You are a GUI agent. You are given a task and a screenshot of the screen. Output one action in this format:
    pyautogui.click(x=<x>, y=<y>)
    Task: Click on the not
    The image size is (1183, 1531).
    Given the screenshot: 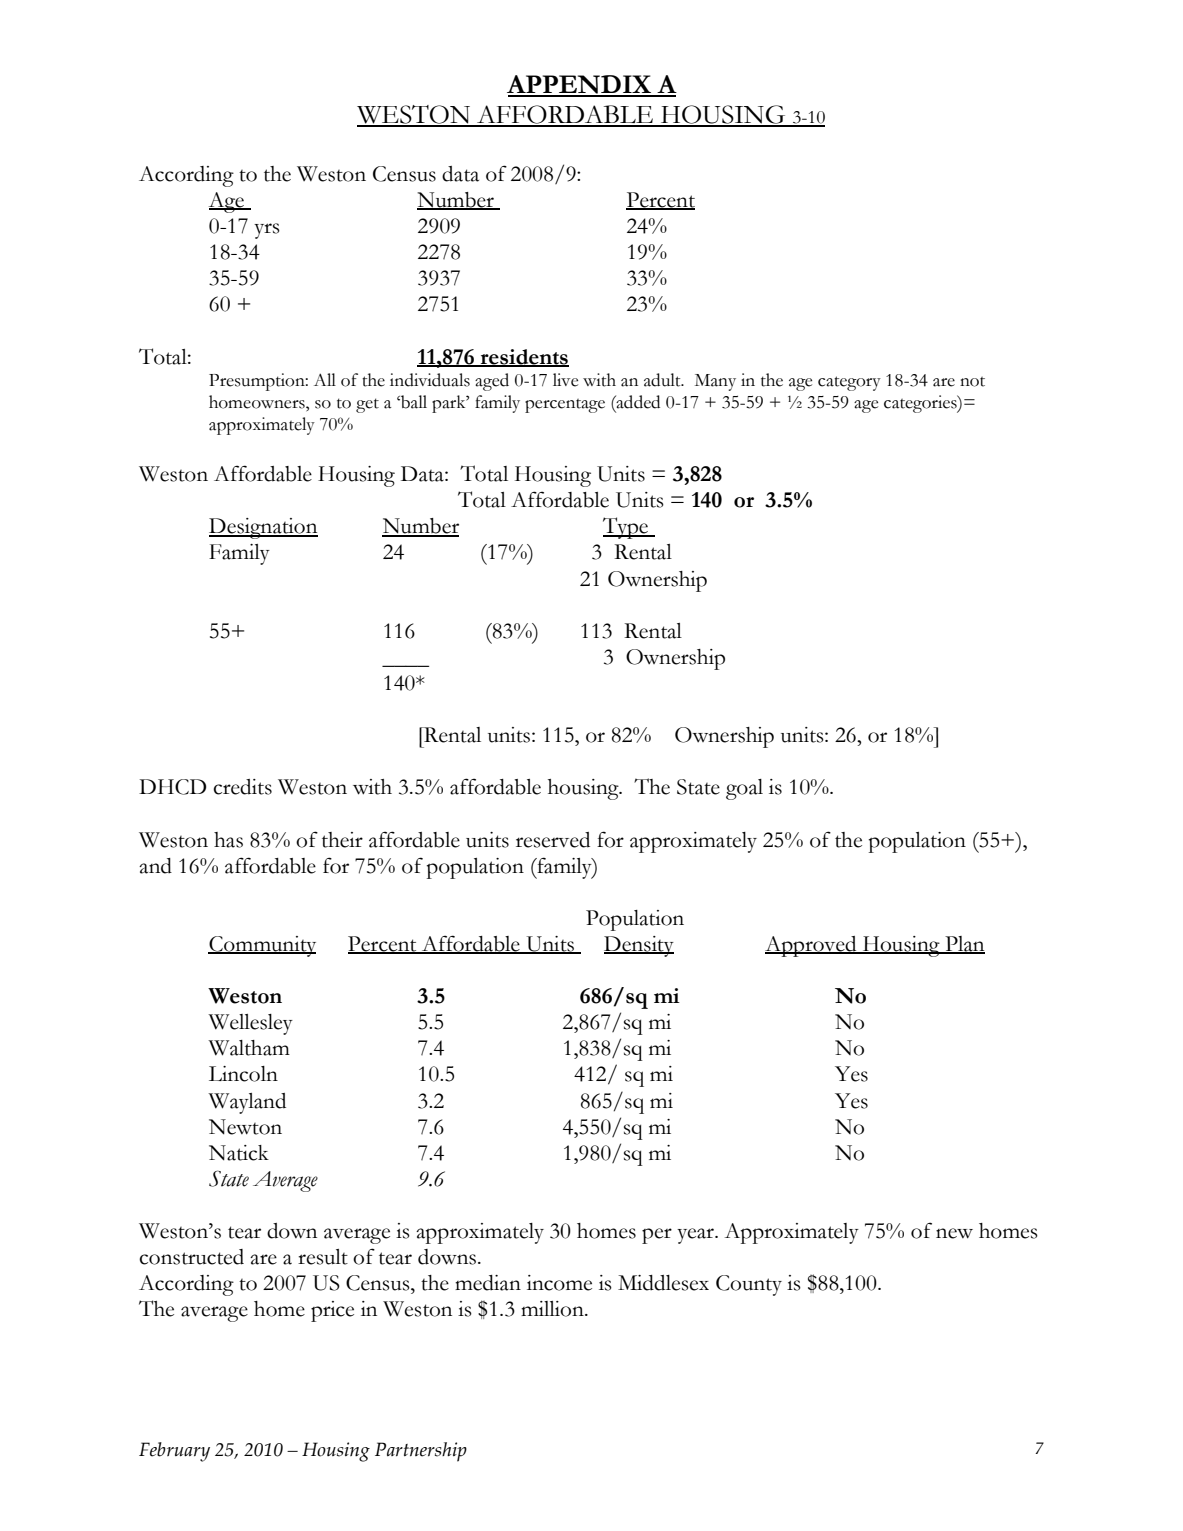 What is the action you would take?
    pyautogui.click(x=972, y=382)
